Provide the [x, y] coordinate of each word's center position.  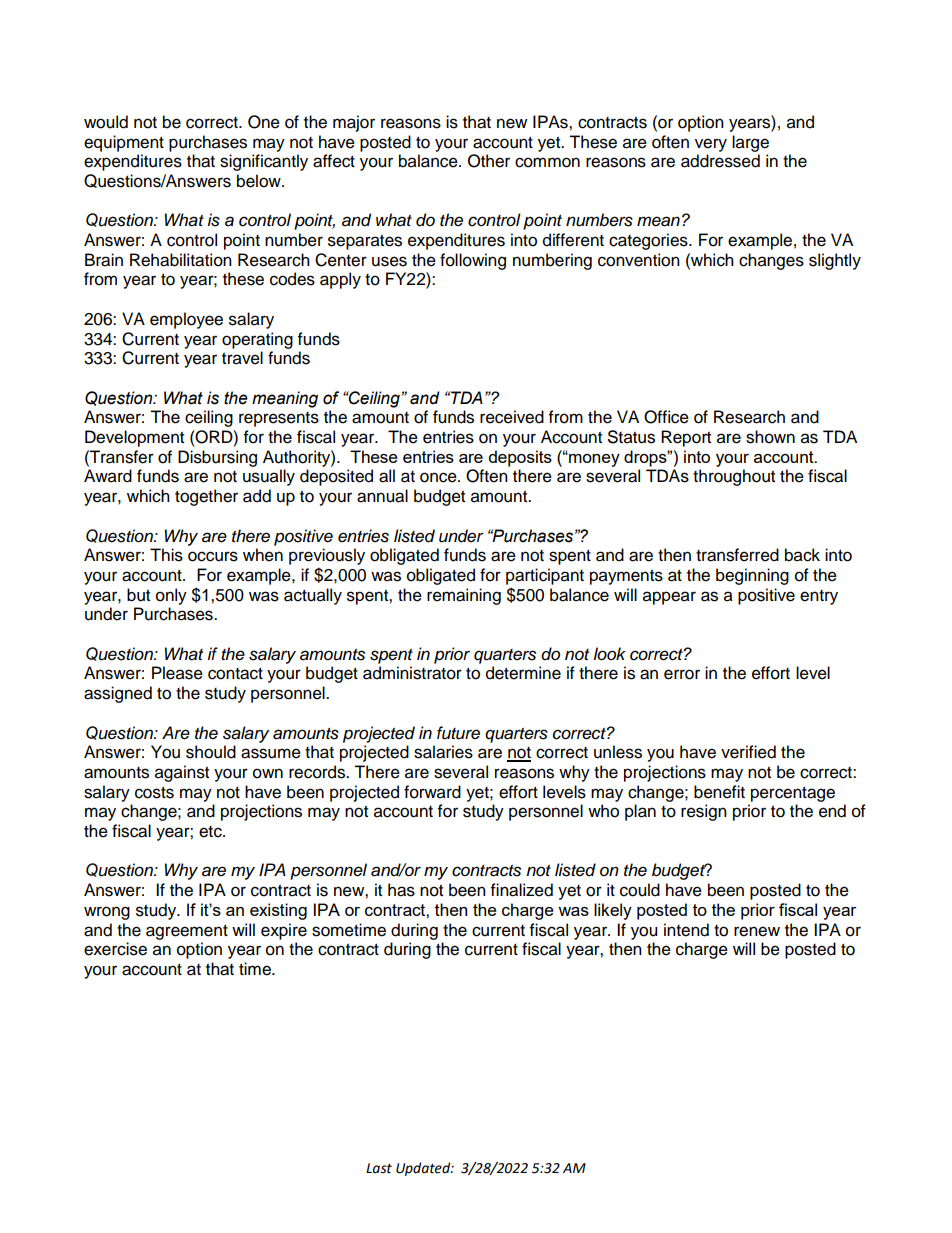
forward [432, 792]
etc [211, 832]
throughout [734, 477]
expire [284, 931]
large [750, 143]
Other [489, 161]
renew [757, 931]
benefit [719, 792]
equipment [124, 143]
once [439, 477]
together [206, 497]
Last [379, 1168]
